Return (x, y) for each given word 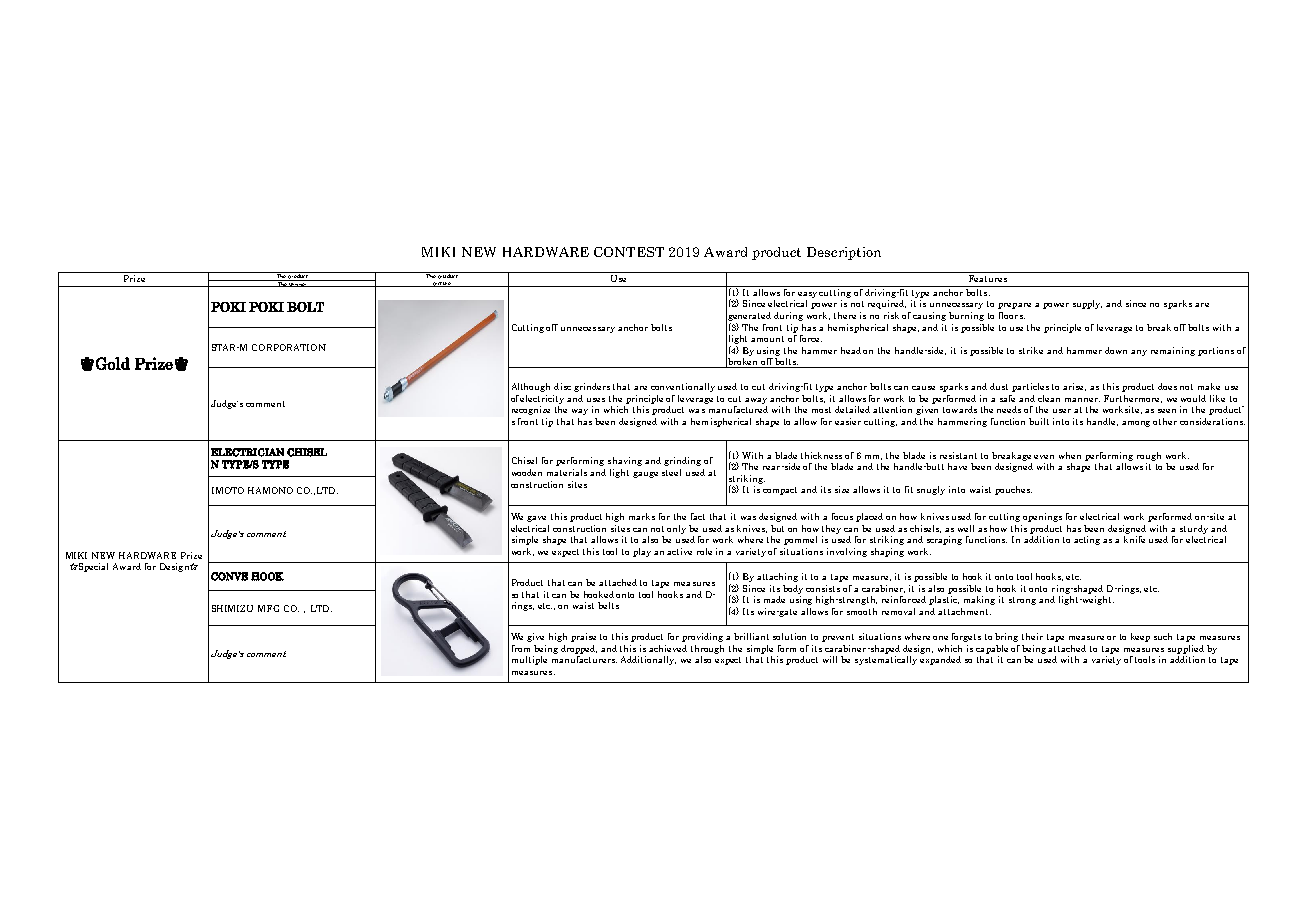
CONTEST (629, 252)
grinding (682, 461)
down (1116, 350)
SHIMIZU (232, 608)
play (642, 552)
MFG (268, 608)
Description (844, 253)
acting (1087, 540)
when (1070, 455)
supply (1087, 304)
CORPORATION (289, 347)
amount (767, 339)
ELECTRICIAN (247, 452)
